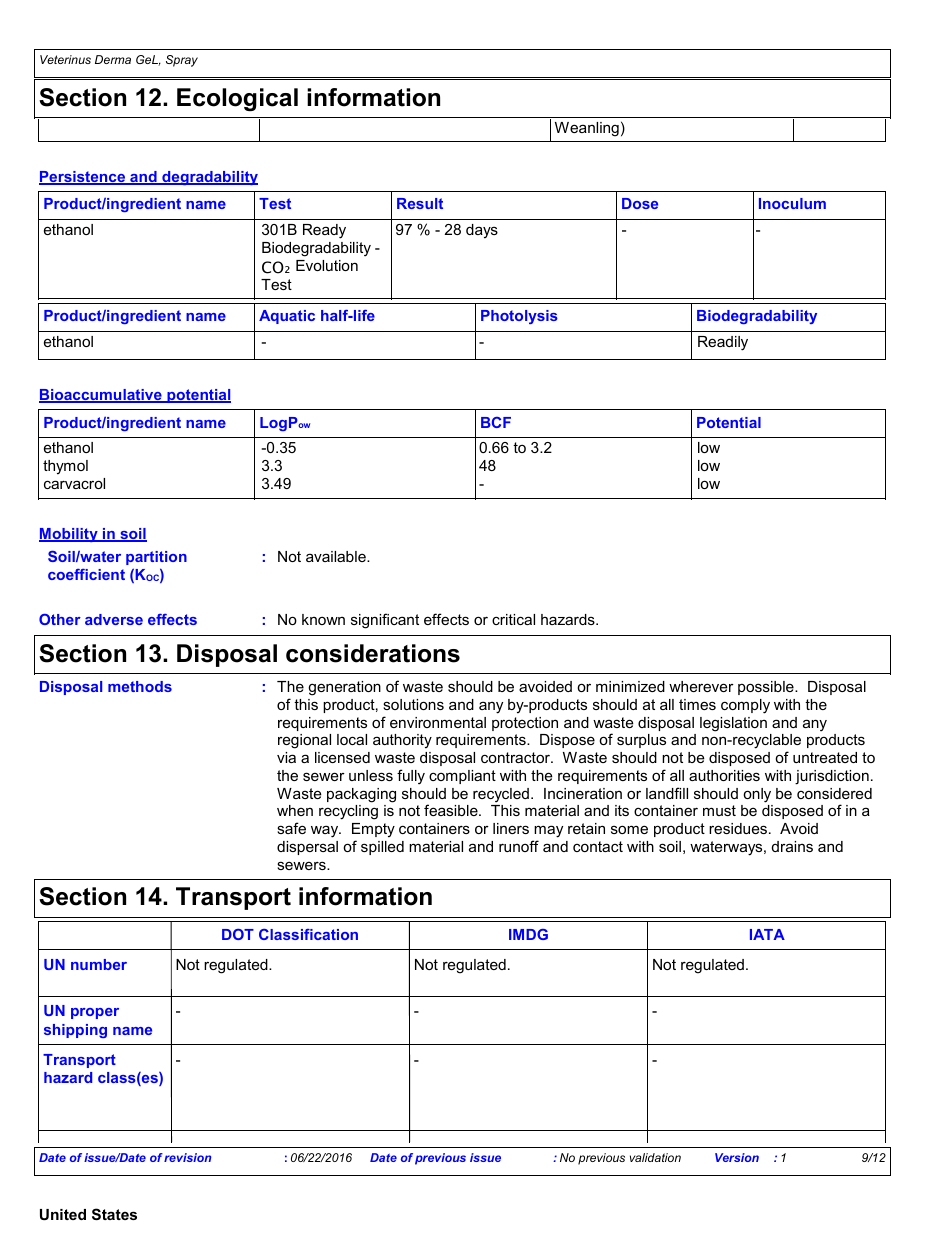 This document has width=952, height=1233. What do you see at coordinates (587, 129) in the document?
I see `Weanling` at bounding box center [587, 129].
